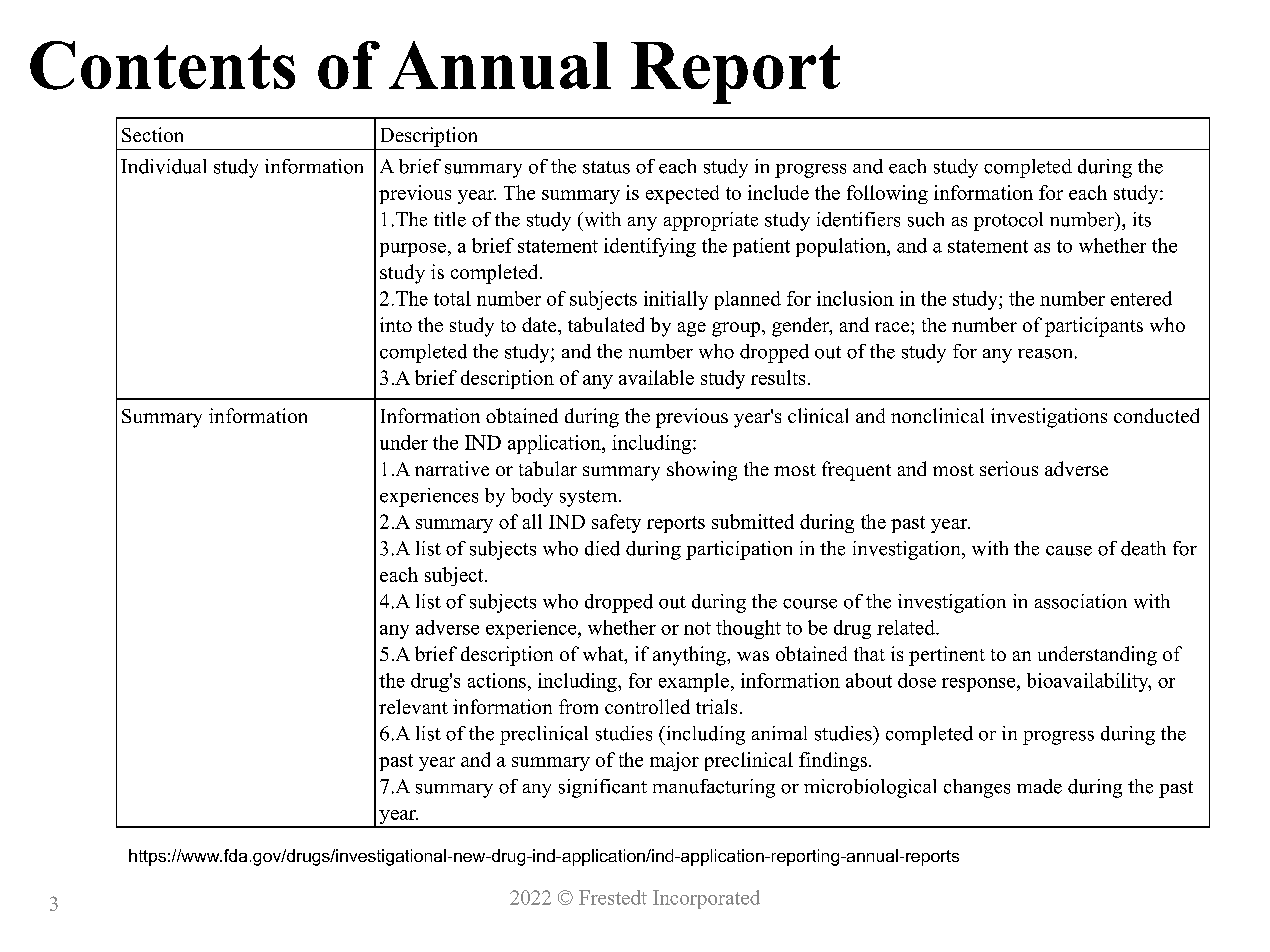  Describe the element at coordinates (413, 706) in the screenshot. I see `relevant` at that location.
